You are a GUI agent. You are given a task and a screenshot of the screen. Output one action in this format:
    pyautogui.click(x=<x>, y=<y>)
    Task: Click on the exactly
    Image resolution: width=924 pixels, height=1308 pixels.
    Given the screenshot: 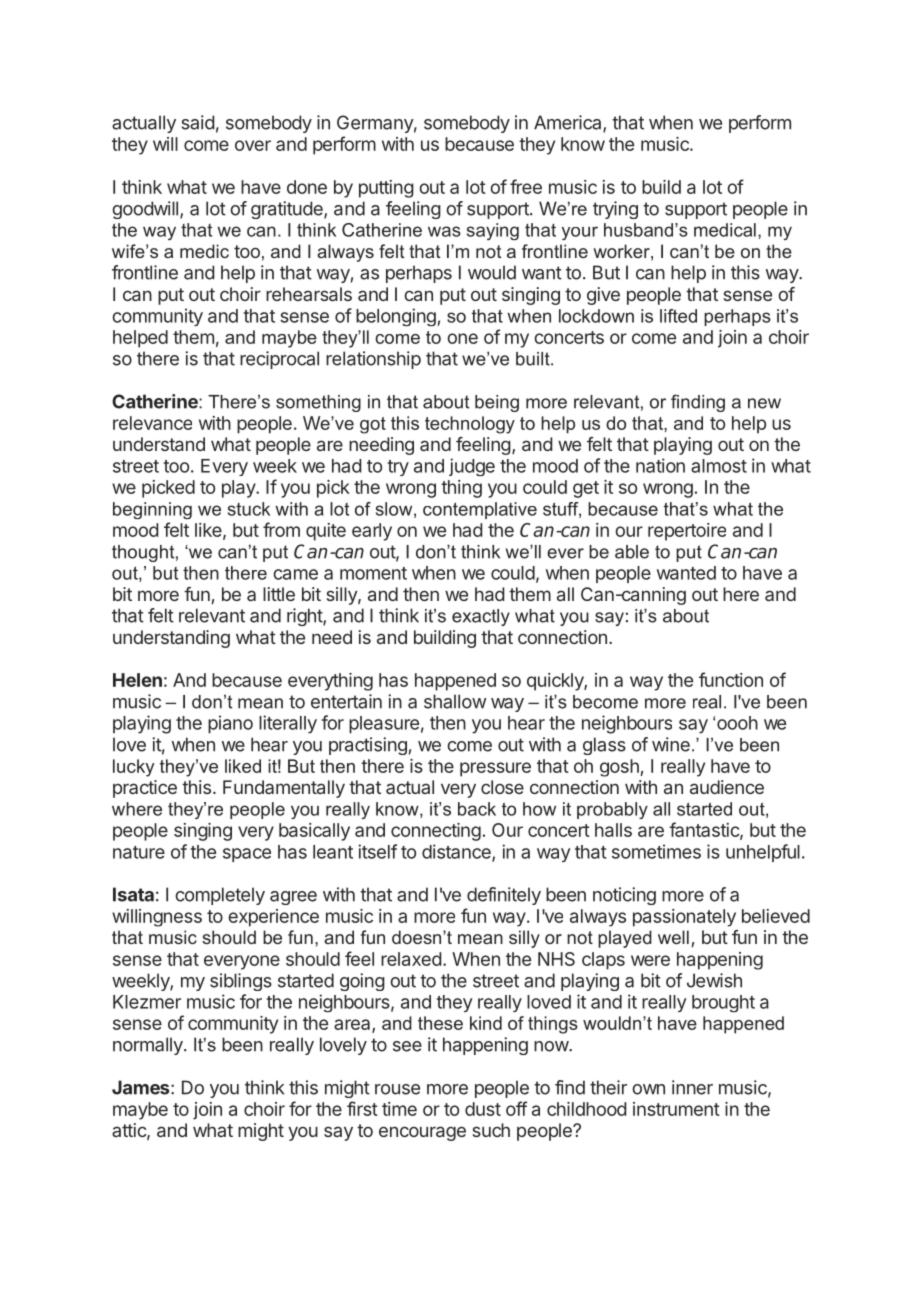 What is the action you would take?
    pyautogui.click(x=481, y=617)
